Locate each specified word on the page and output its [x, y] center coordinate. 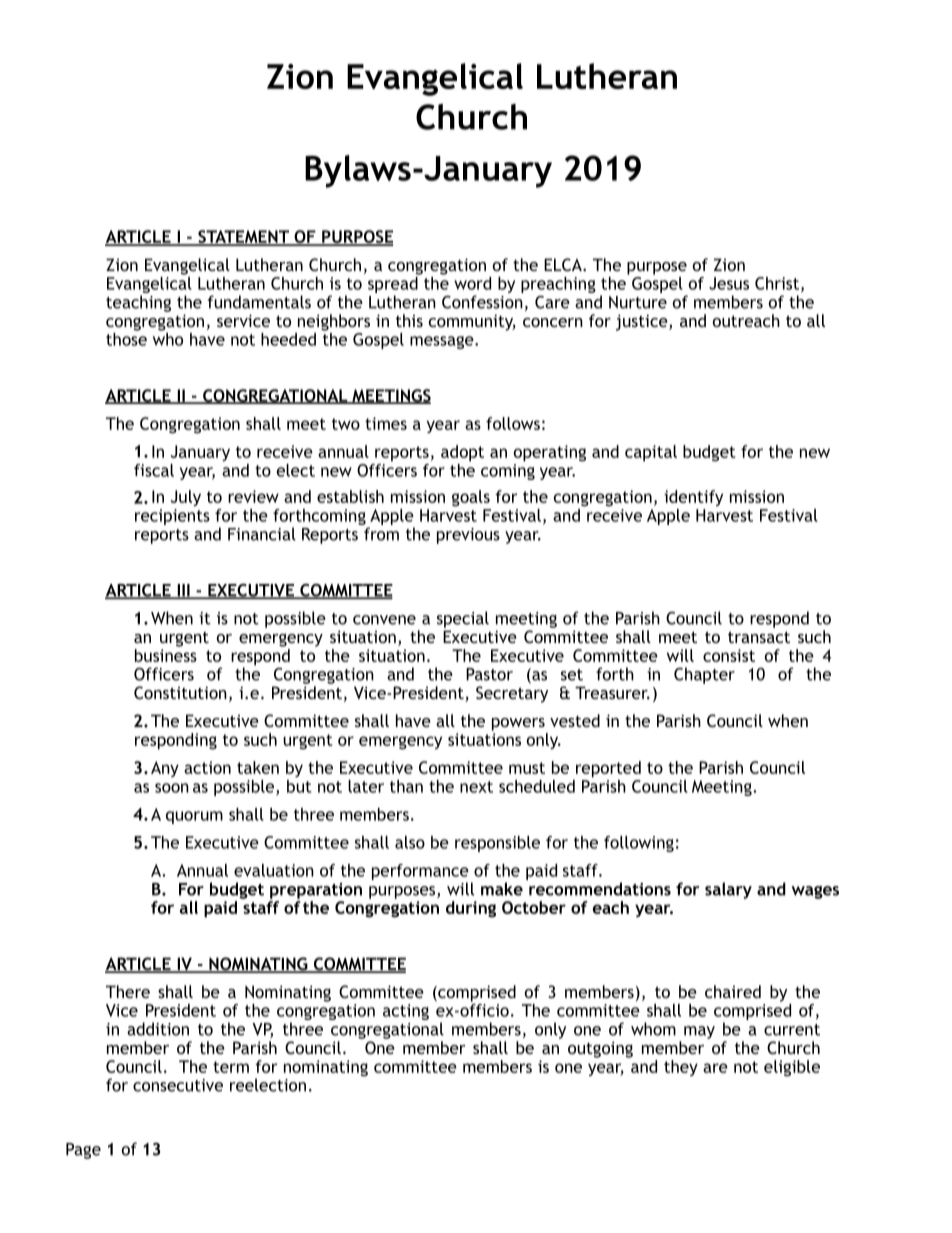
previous [468, 536]
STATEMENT [243, 238]
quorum [194, 817]
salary [728, 890]
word [472, 283]
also [410, 842]
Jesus [729, 283]
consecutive [178, 1085]
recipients [172, 517]
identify [693, 498]
